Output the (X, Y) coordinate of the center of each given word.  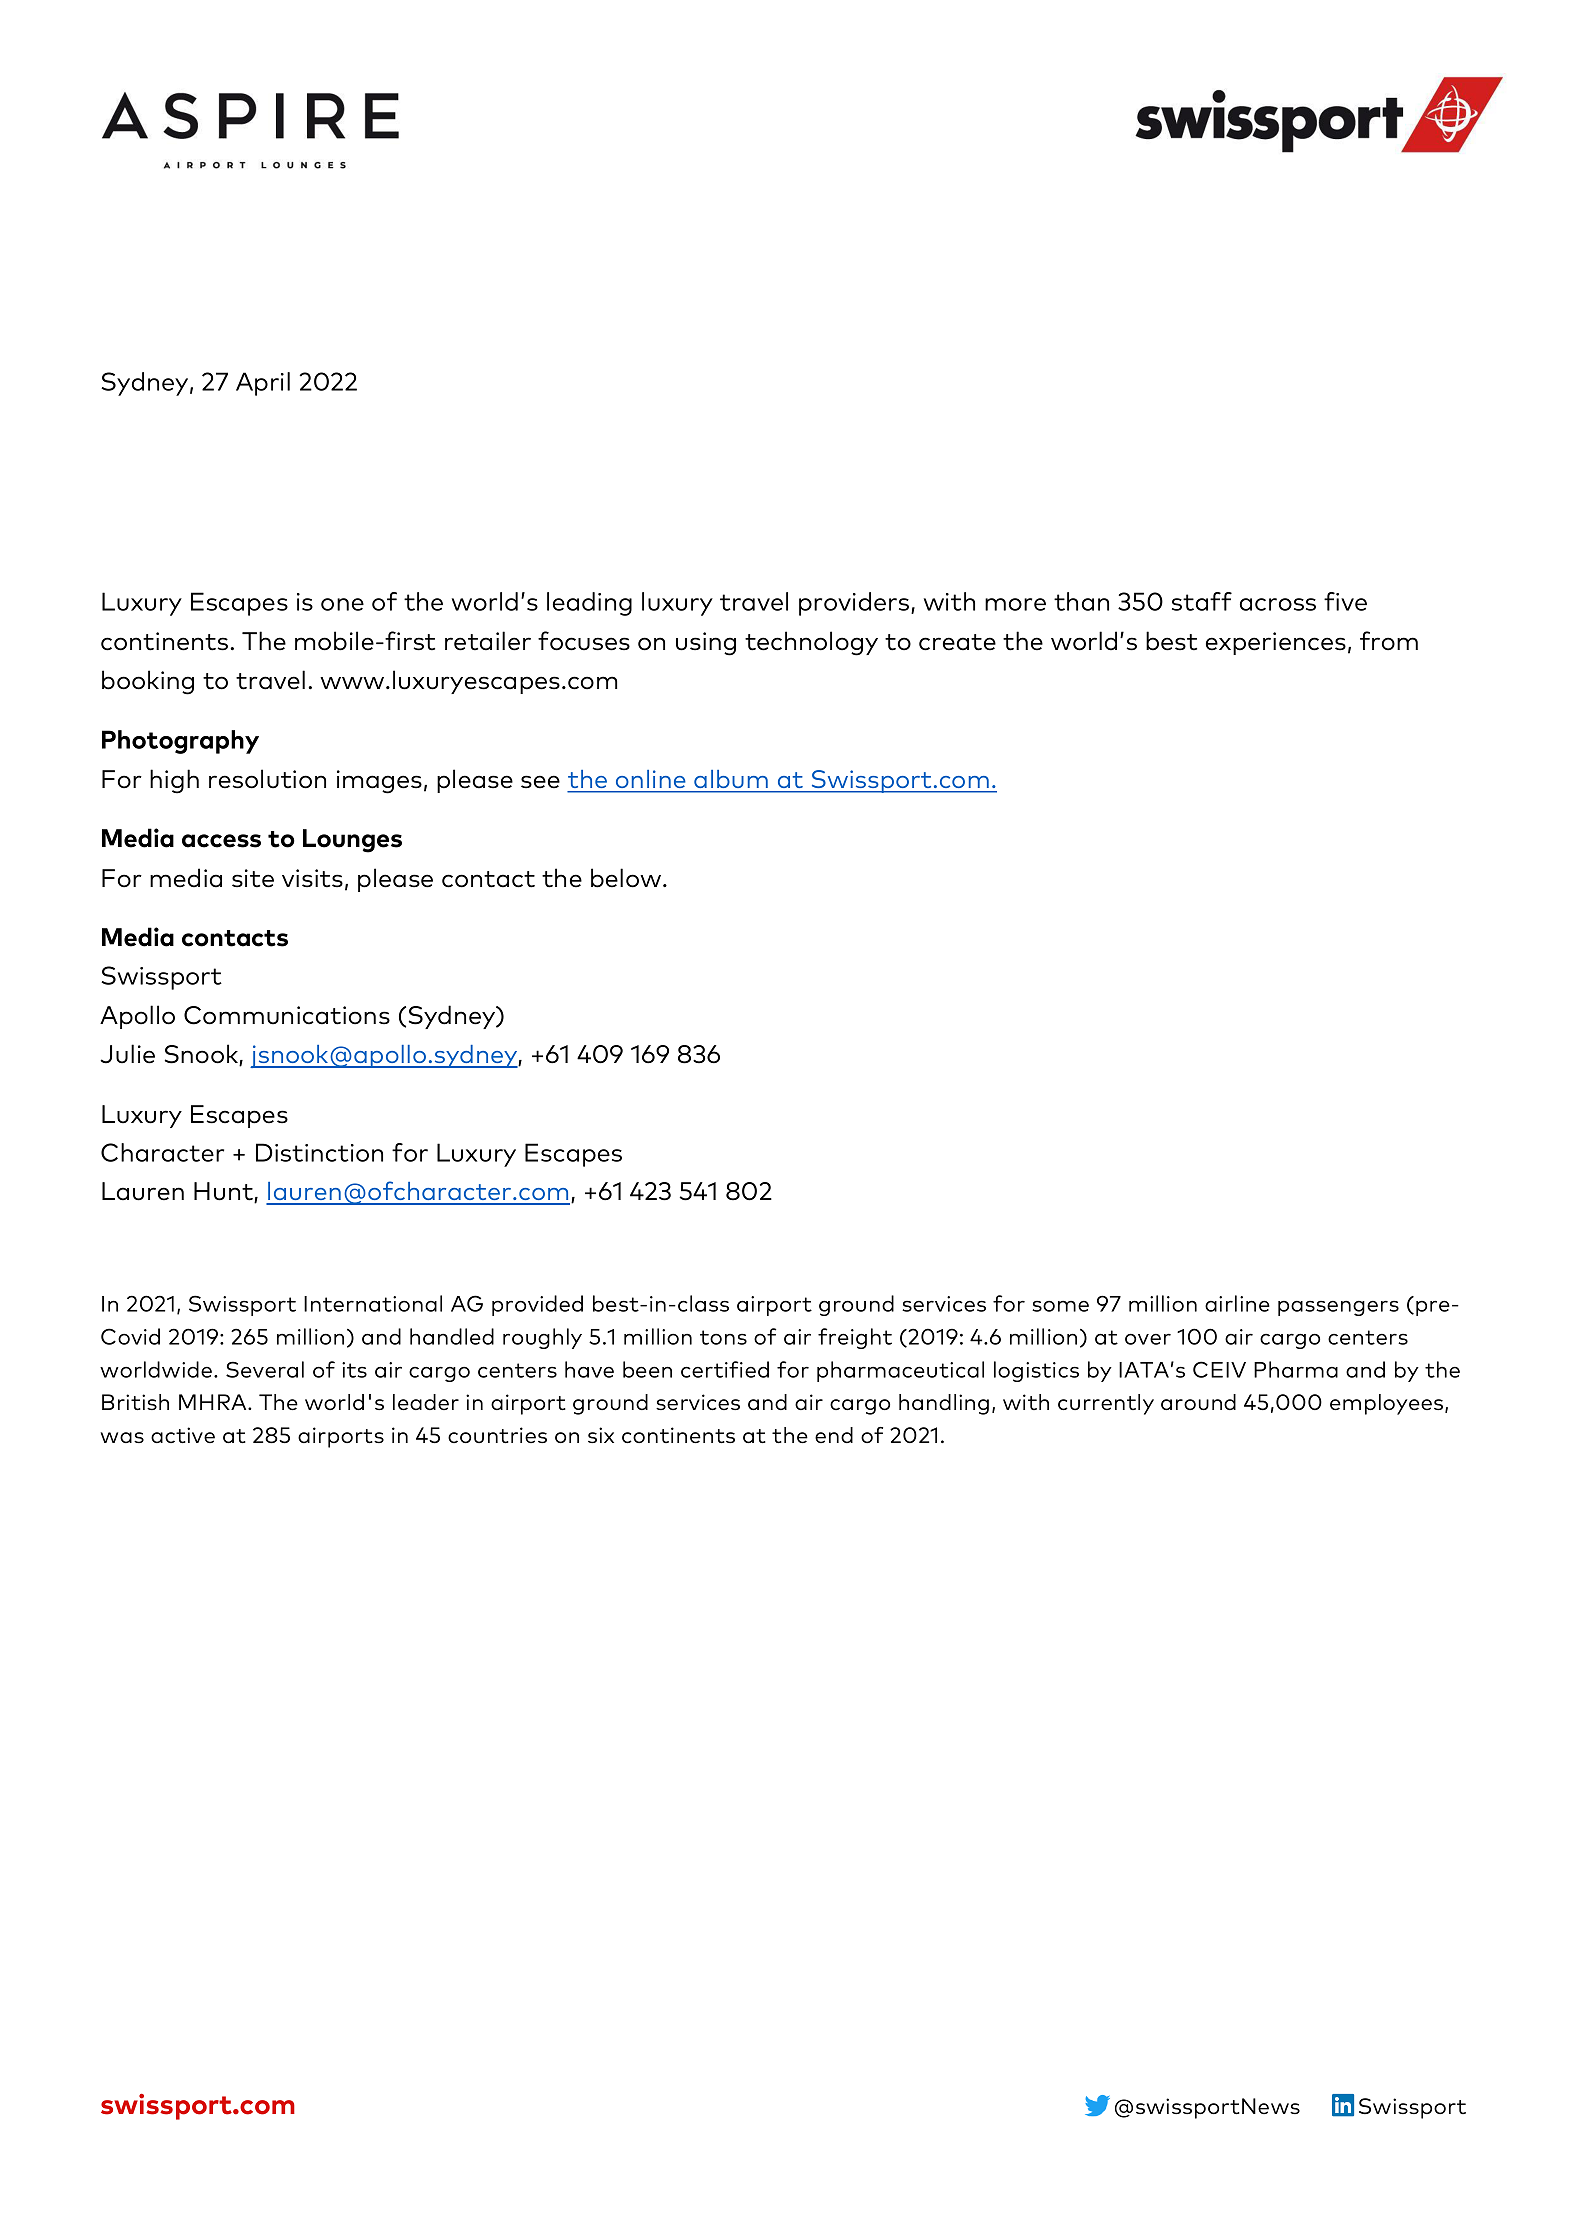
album (731, 779)
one (342, 604)
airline (1237, 1303)
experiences (1276, 643)
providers (855, 604)
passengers (1338, 1308)
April (263, 384)
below (627, 878)
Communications (287, 1015)
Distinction (319, 1152)
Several (265, 1369)
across (1278, 604)
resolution (267, 779)
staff (1202, 601)
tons (723, 1337)
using (706, 644)
